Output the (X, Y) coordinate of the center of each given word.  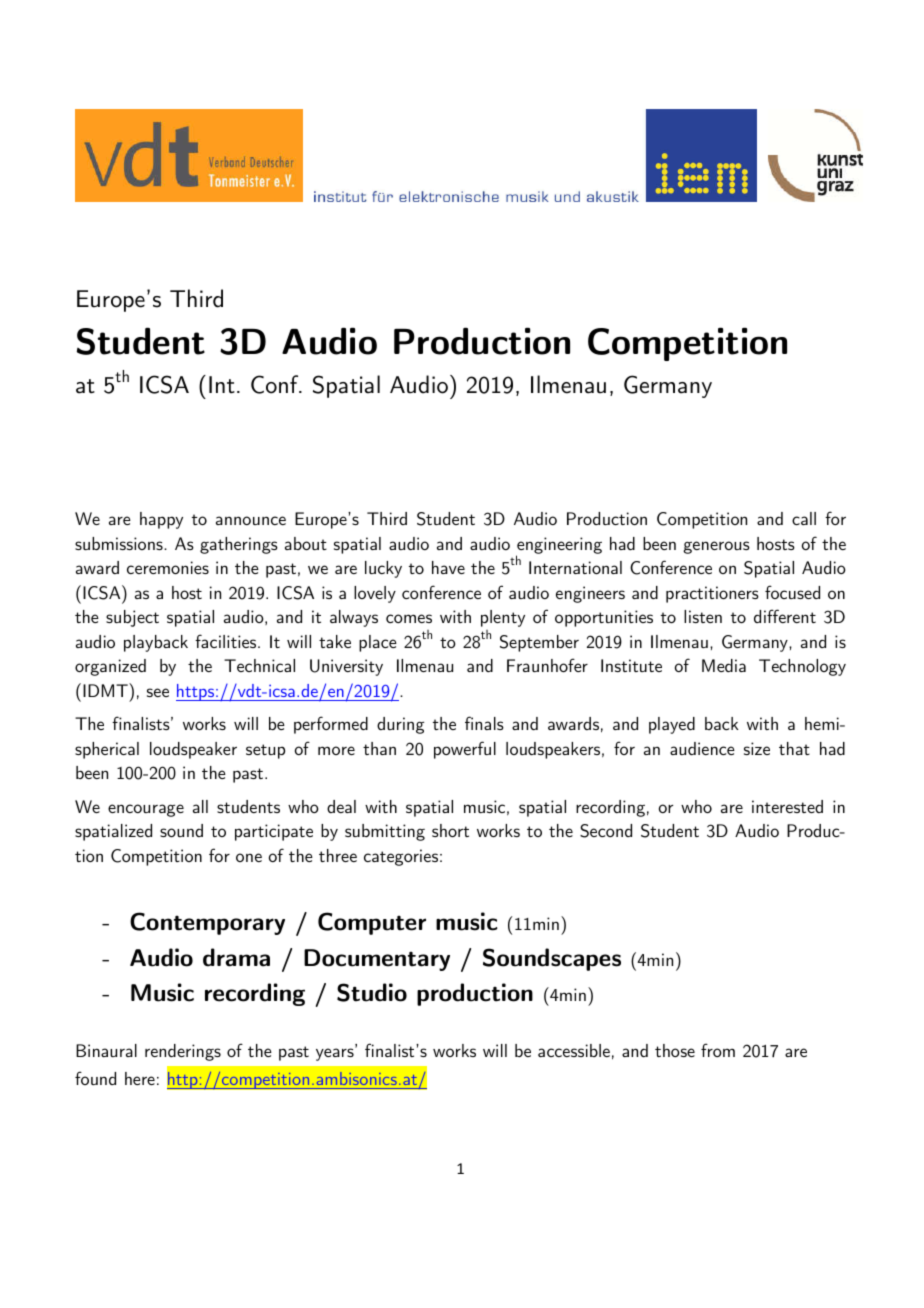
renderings (183, 1052)
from (718, 1050)
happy (161, 520)
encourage (146, 810)
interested (787, 806)
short (450, 830)
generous (716, 547)
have (448, 567)
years (336, 1054)
